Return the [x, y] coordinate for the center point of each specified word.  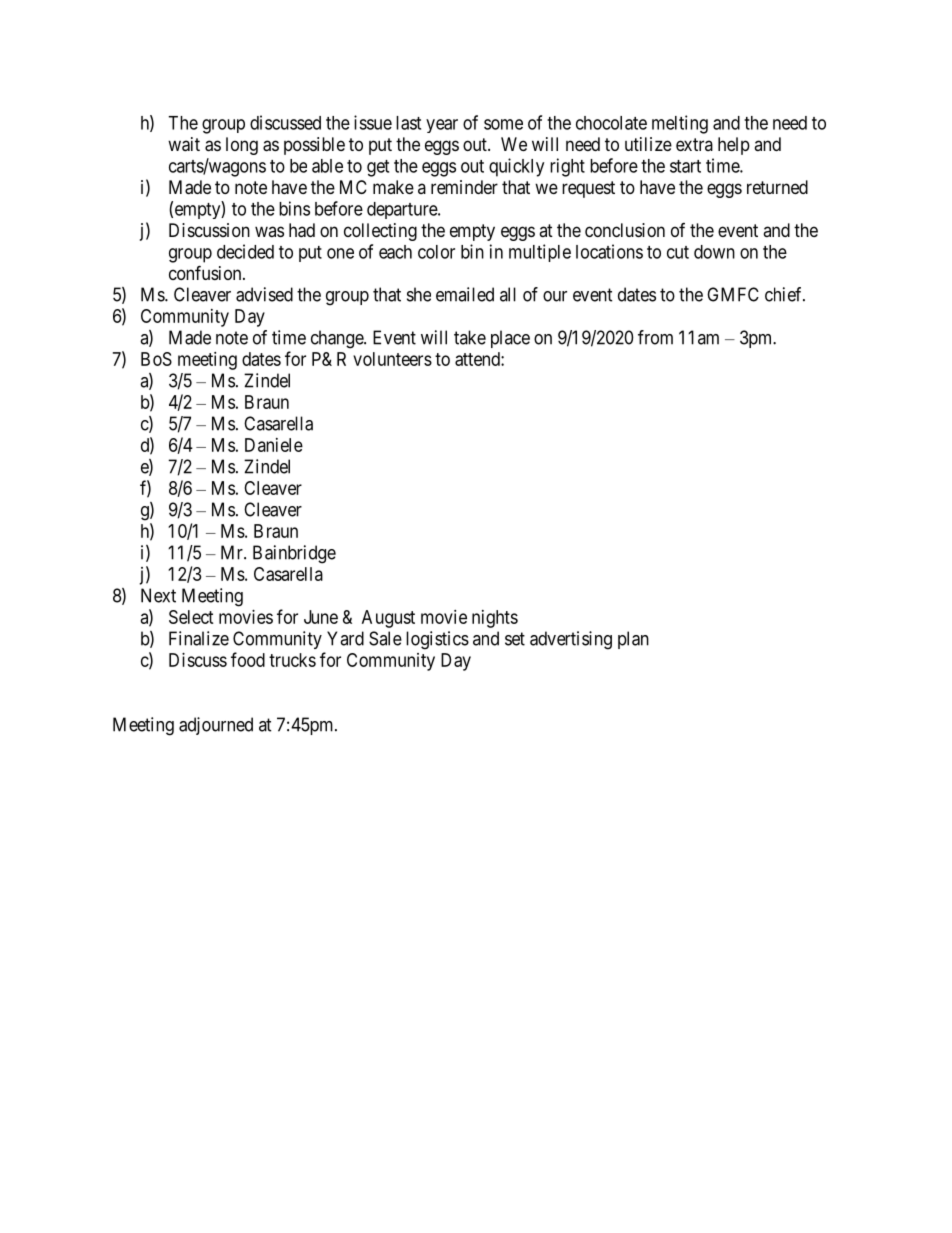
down [714, 252]
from [655, 337]
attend [478, 359]
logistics [437, 640]
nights [495, 619]
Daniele [274, 445]
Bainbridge [294, 554]
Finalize [199, 638]
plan [633, 640]
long [242, 146]
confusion [206, 272]
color [436, 252]
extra [694, 144]
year [442, 126]
